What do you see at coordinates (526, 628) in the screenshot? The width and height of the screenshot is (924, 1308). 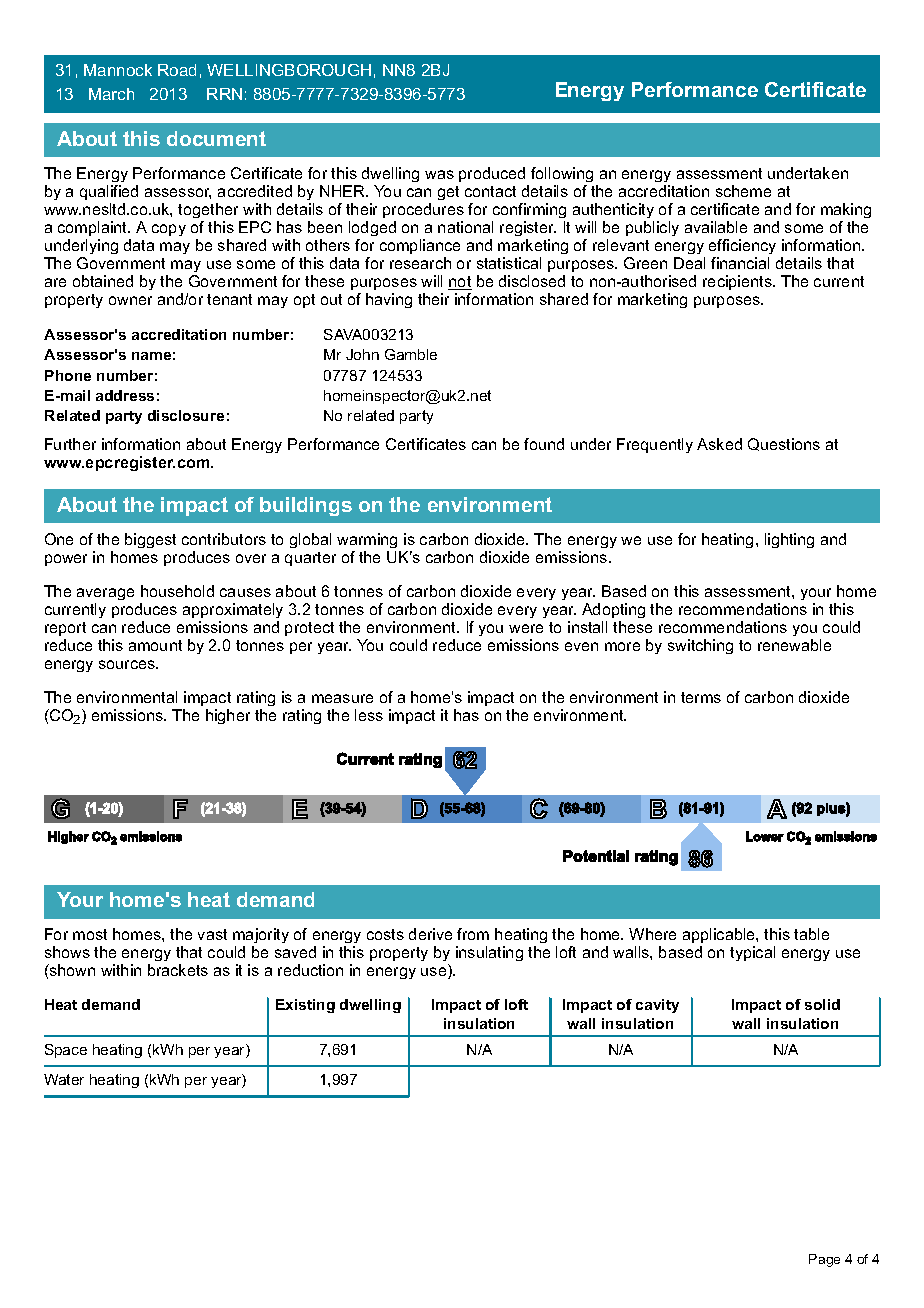 I see `were` at bounding box center [526, 628].
